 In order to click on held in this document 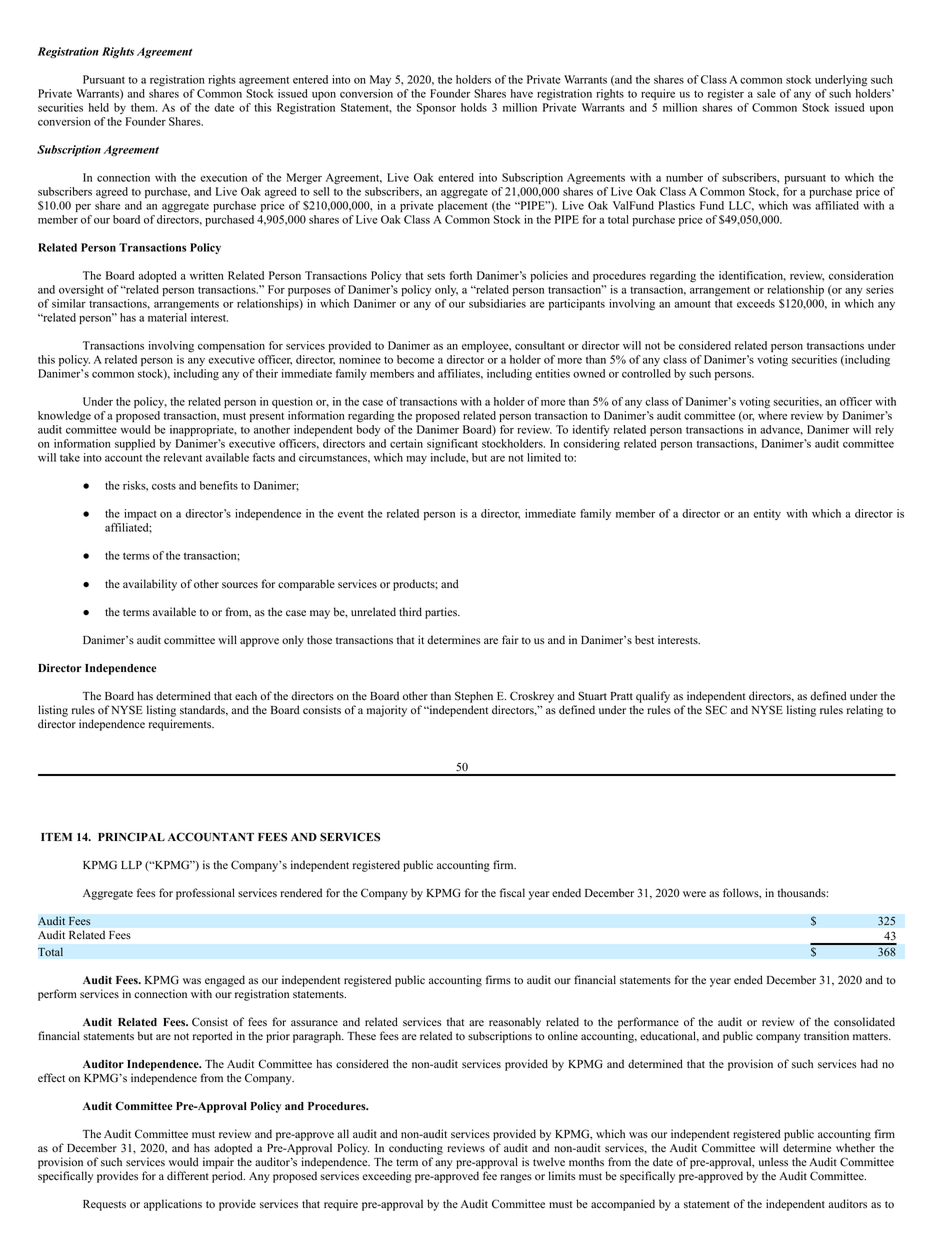, I will do `click(99, 107)`.
